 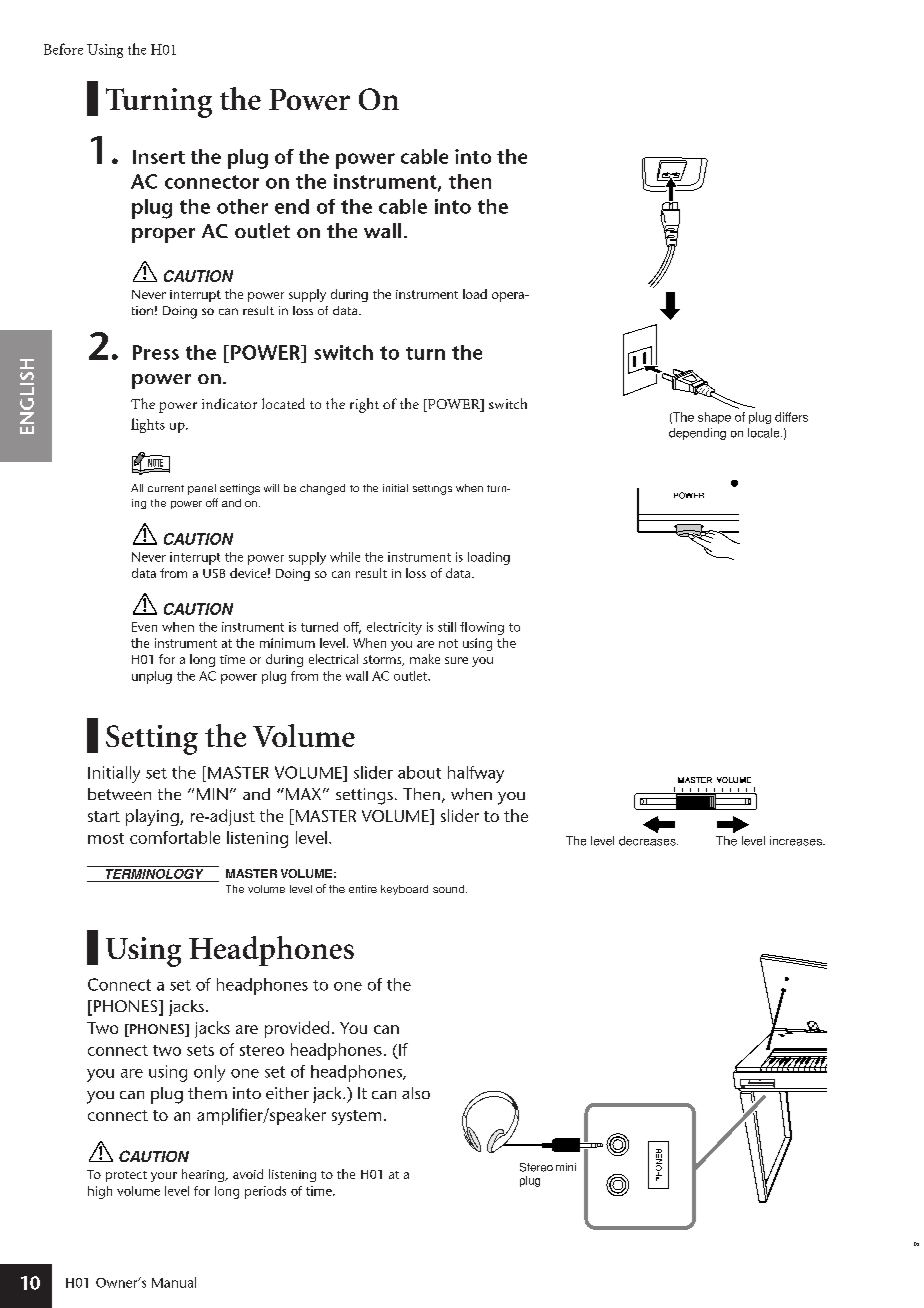 What do you see at coordinates (159, 157) in the image?
I see `Insert` at bounding box center [159, 157].
